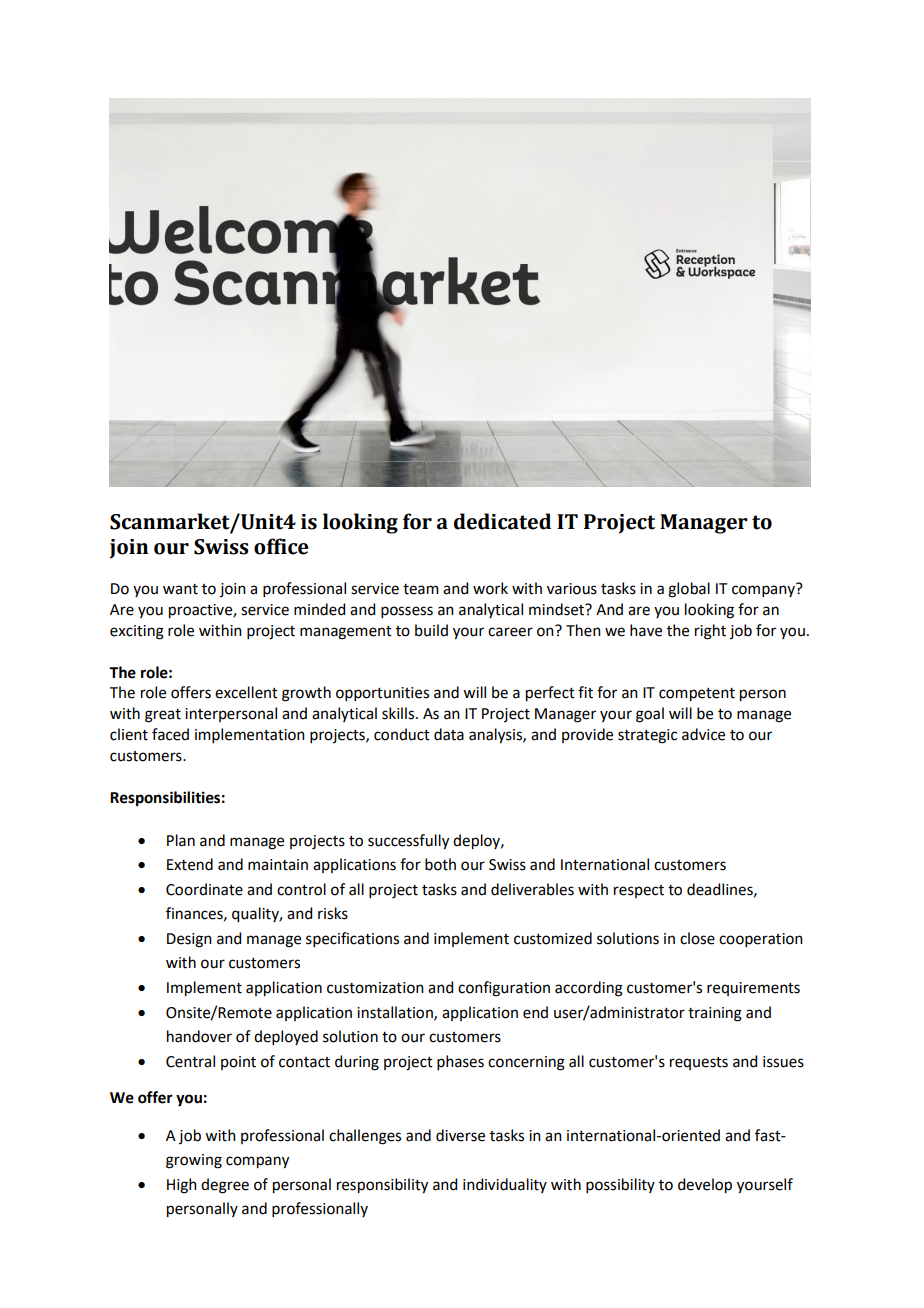 This screenshot has height=1308, width=924. What do you see at coordinates (460, 1135) in the screenshot?
I see `diverse` at bounding box center [460, 1135].
